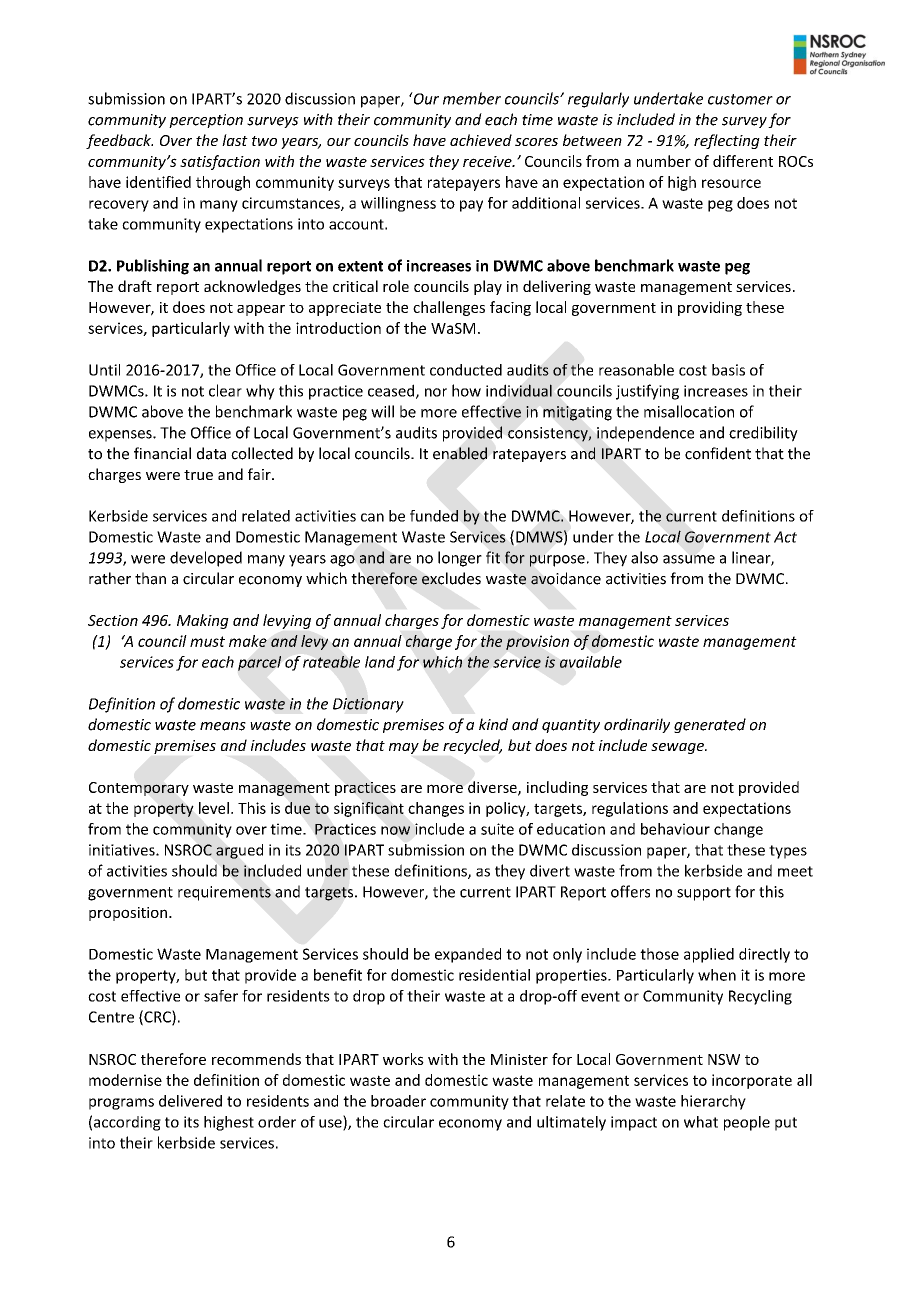 The height and width of the screenshot is (1308, 924). Describe the element at coordinates (689, 559) in the screenshot. I see `assume` at that location.
